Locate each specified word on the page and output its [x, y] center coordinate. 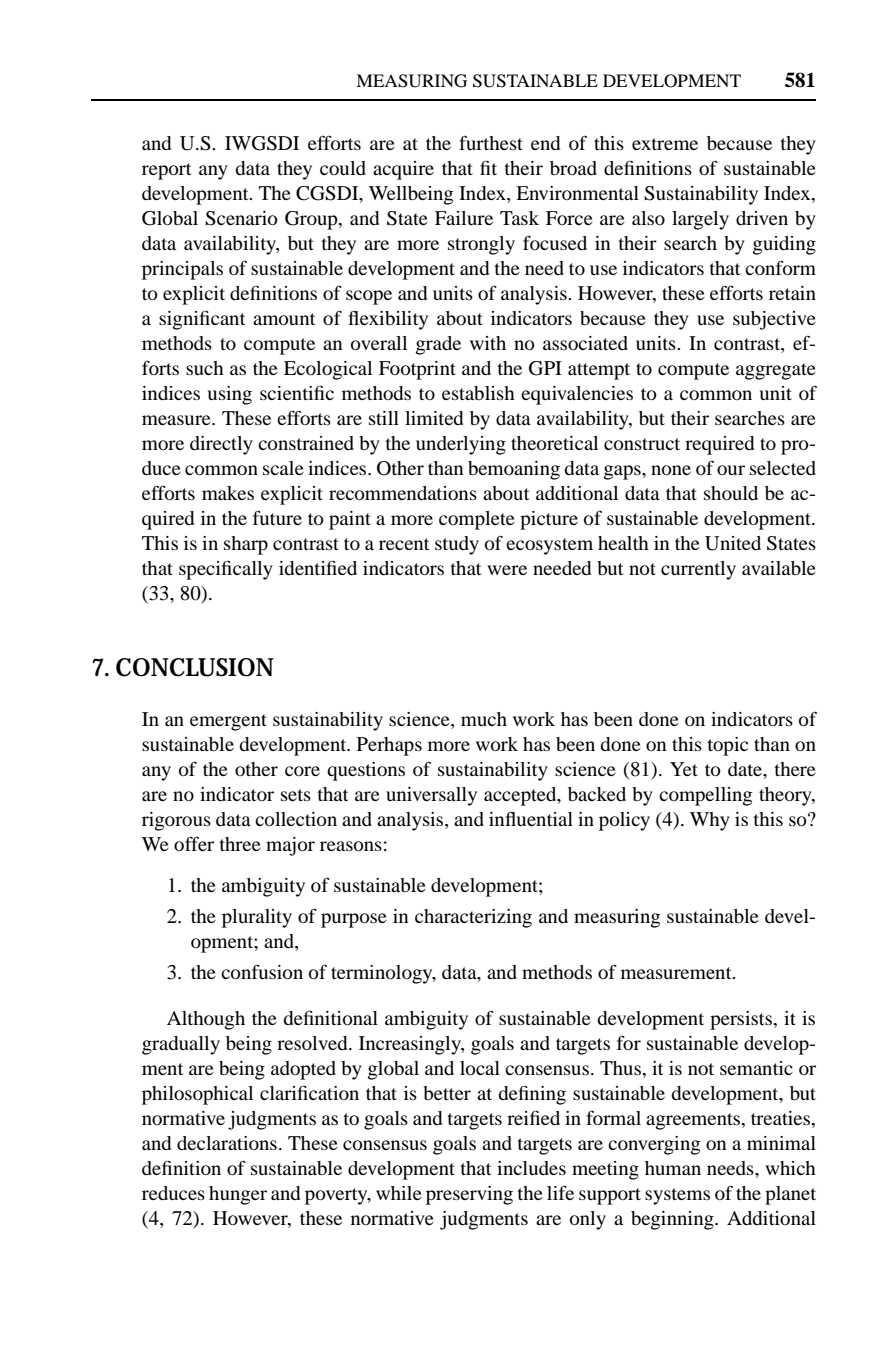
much [484, 719]
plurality [257, 918]
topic [728, 746]
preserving [469, 1195]
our [731, 470]
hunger [238, 1195]
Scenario [241, 218]
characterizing [473, 918]
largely [700, 220]
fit [488, 167]
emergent [228, 722]
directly [221, 445]
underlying [461, 445]
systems [677, 1196]
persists [742, 1020]
